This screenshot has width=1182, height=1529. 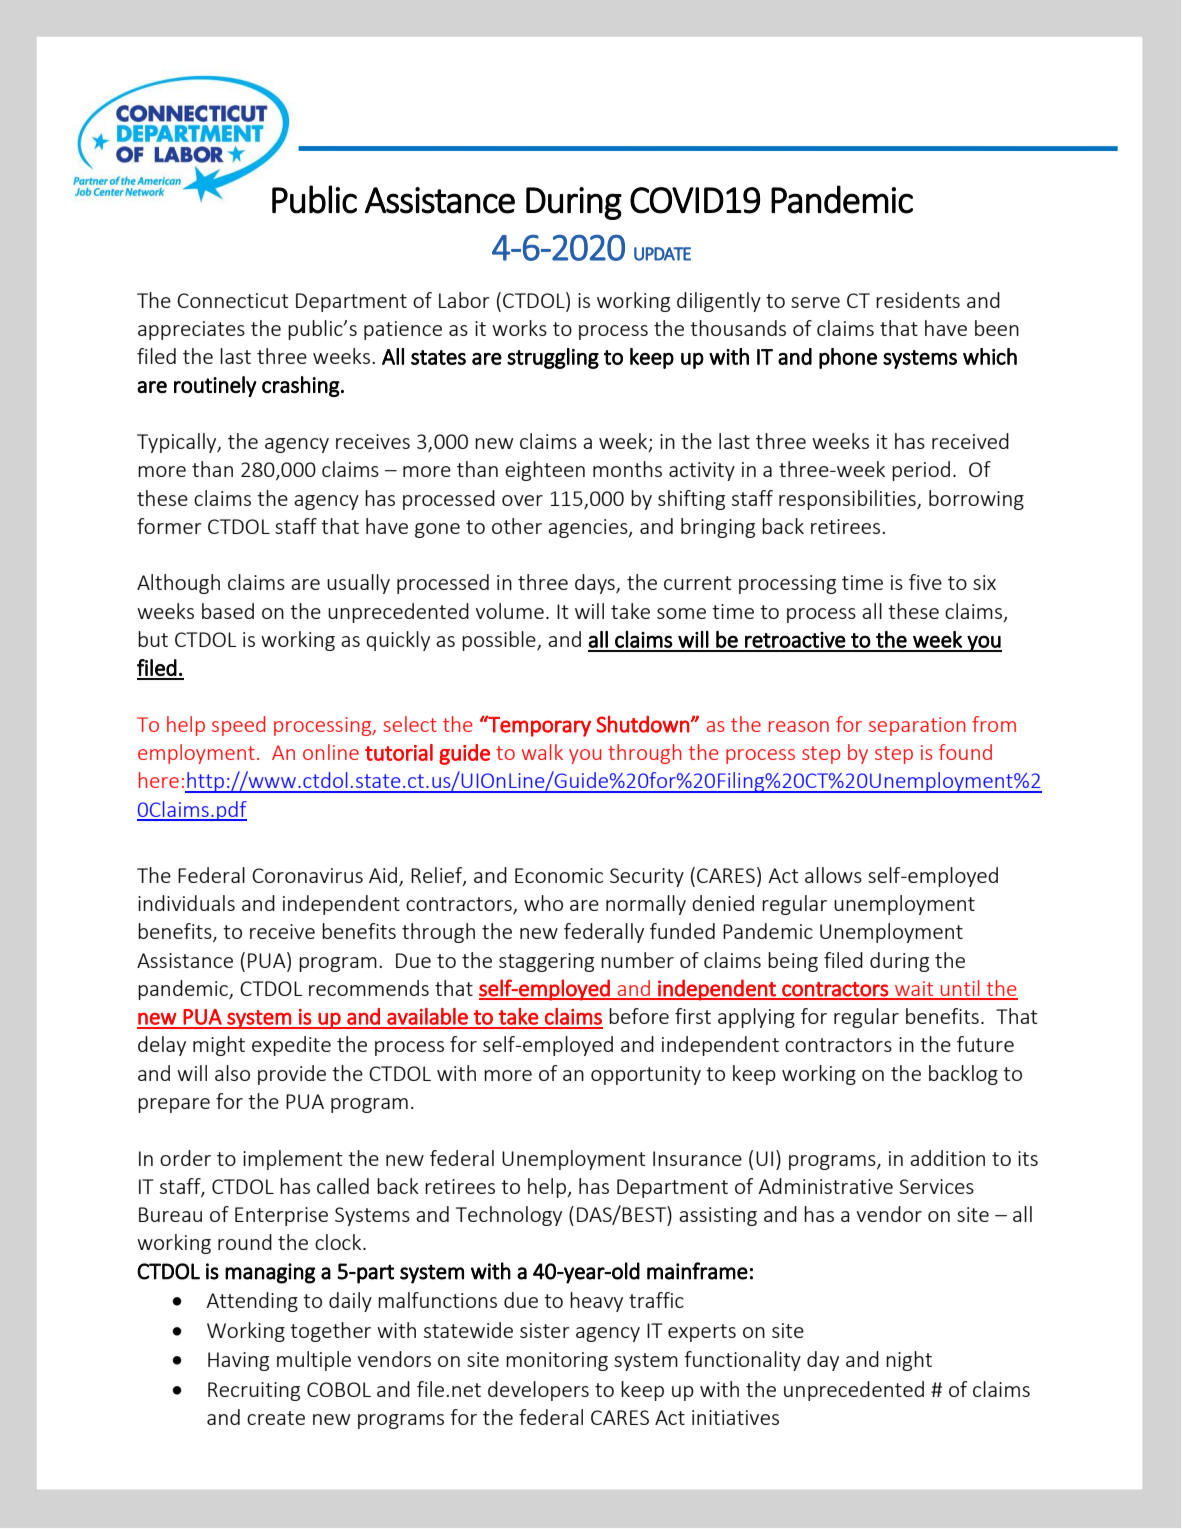 I want to click on days, so click(x=596, y=584).
